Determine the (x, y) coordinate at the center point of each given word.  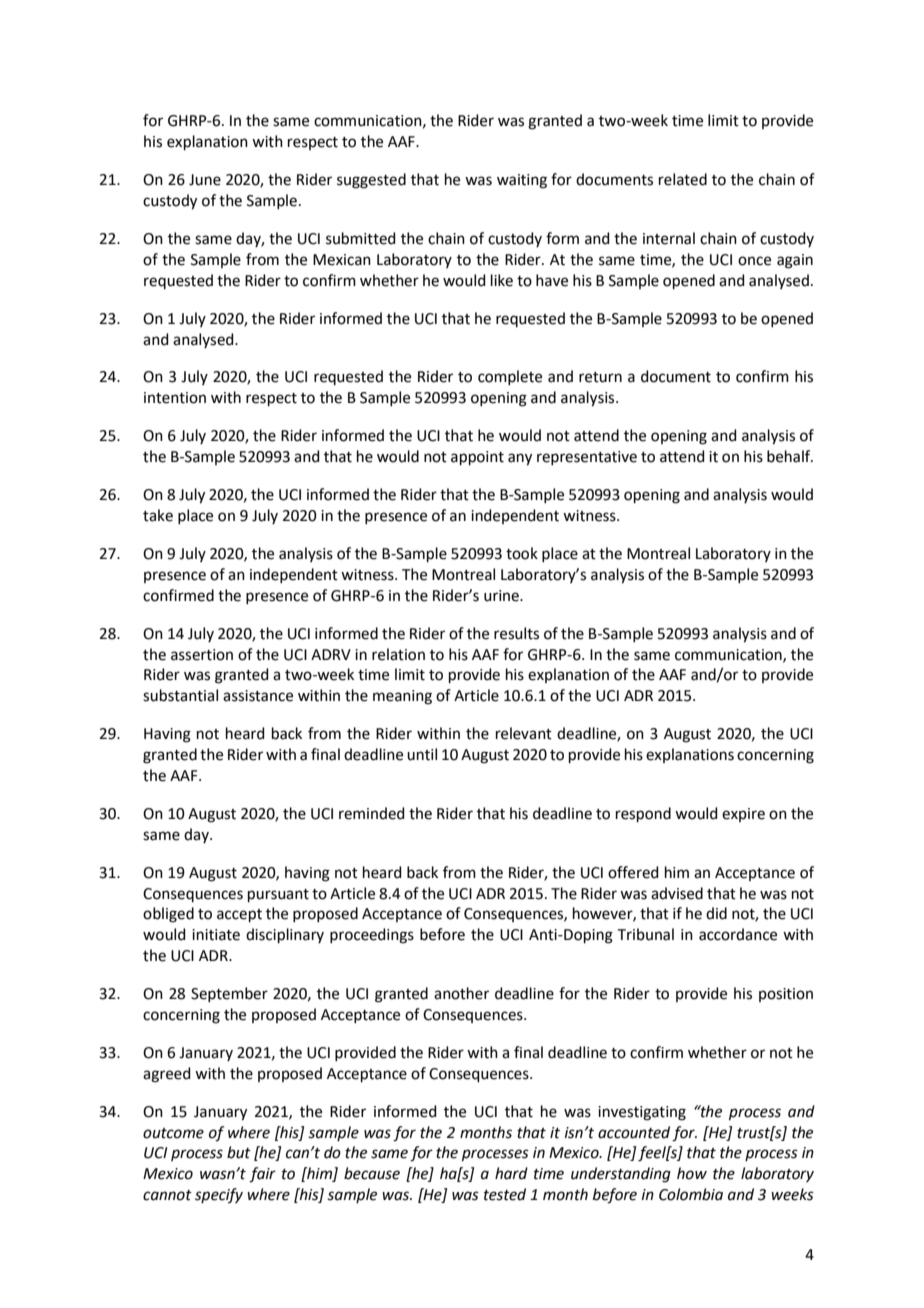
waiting (522, 181)
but (239, 1152)
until (422, 754)
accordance (738, 934)
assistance (258, 696)
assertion (202, 655)
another (461, 993)
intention (175, 398)
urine (502, 596)
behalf (790, 456)
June (205, 180)
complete (510, 377)
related (683, 179)
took (522, 553)
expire (743, 815)
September (229, 994)
